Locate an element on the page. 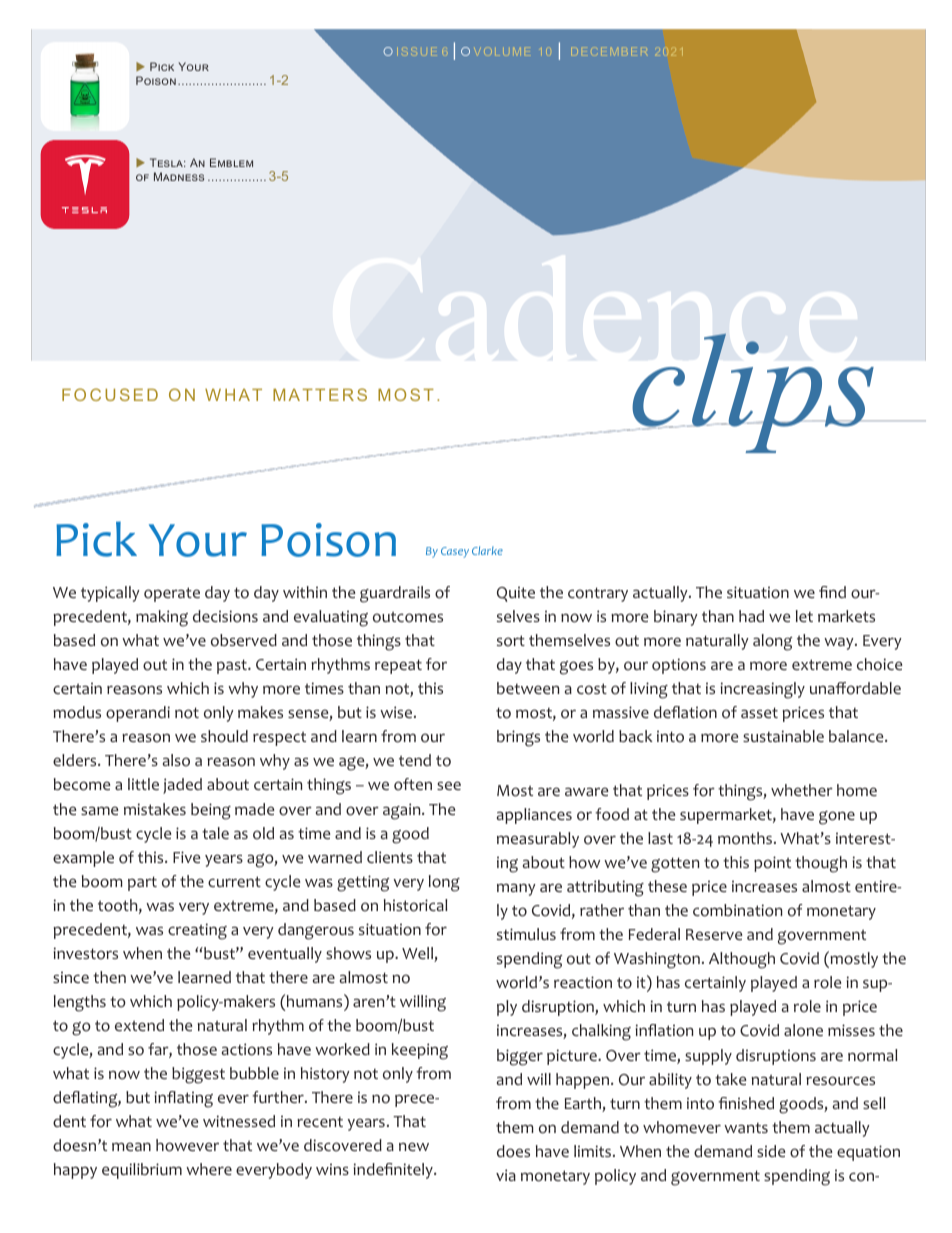 This page has height=1233, width=952. side is located at coordinates (771, 1151).
